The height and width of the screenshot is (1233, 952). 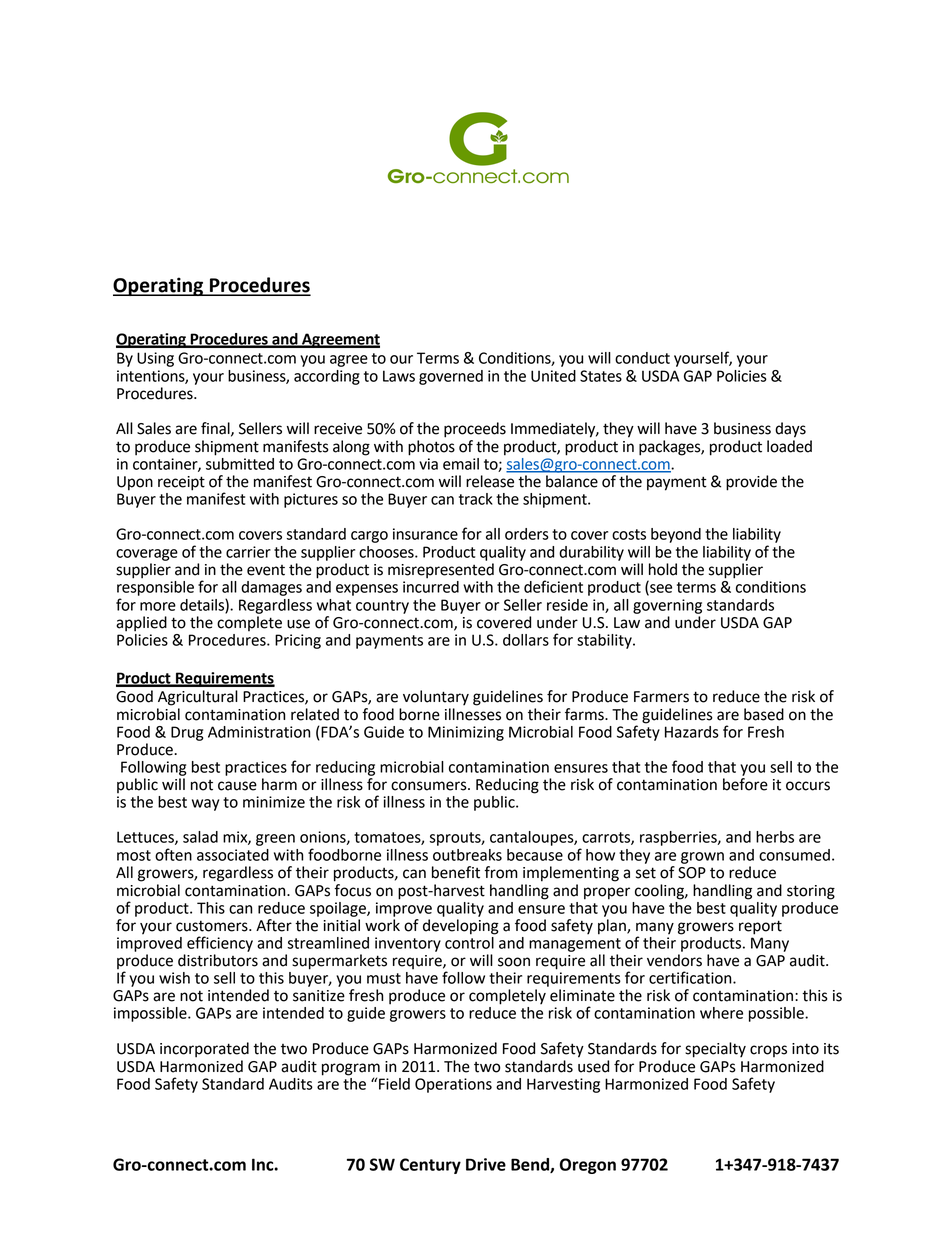 I want to click on Oregon, so click(x=588, y=1166).
